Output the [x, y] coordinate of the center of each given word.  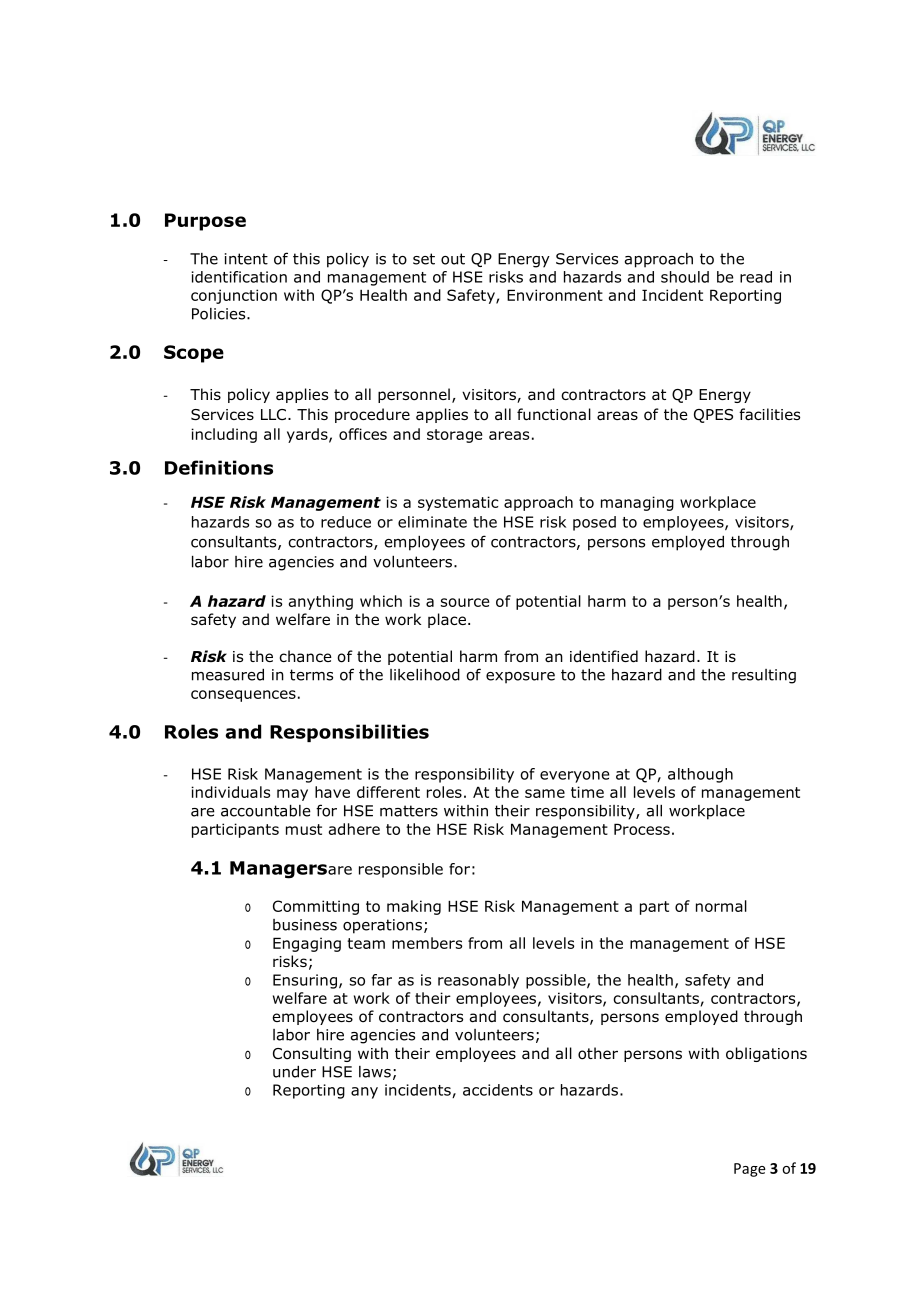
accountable [266, 811]
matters [409, 811]
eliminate [432, 522]
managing [637, 503]
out [453, 259]
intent [246, 259]
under [294, 1072]
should [685, 277]
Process [642, 829]
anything [321, 602]
